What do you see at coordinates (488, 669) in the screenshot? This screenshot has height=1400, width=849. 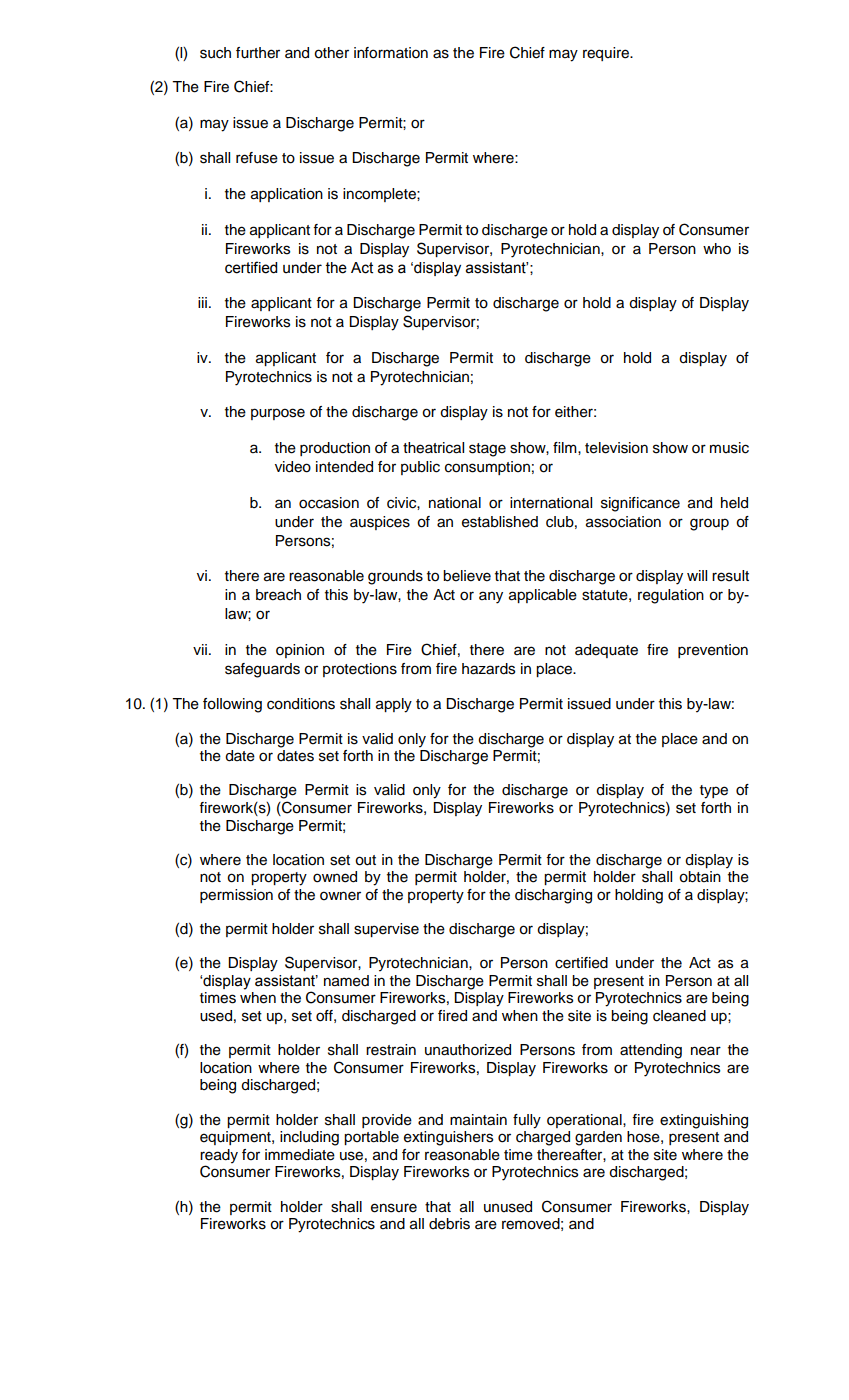 I see `hazards` at bounding box center [488, 669].
